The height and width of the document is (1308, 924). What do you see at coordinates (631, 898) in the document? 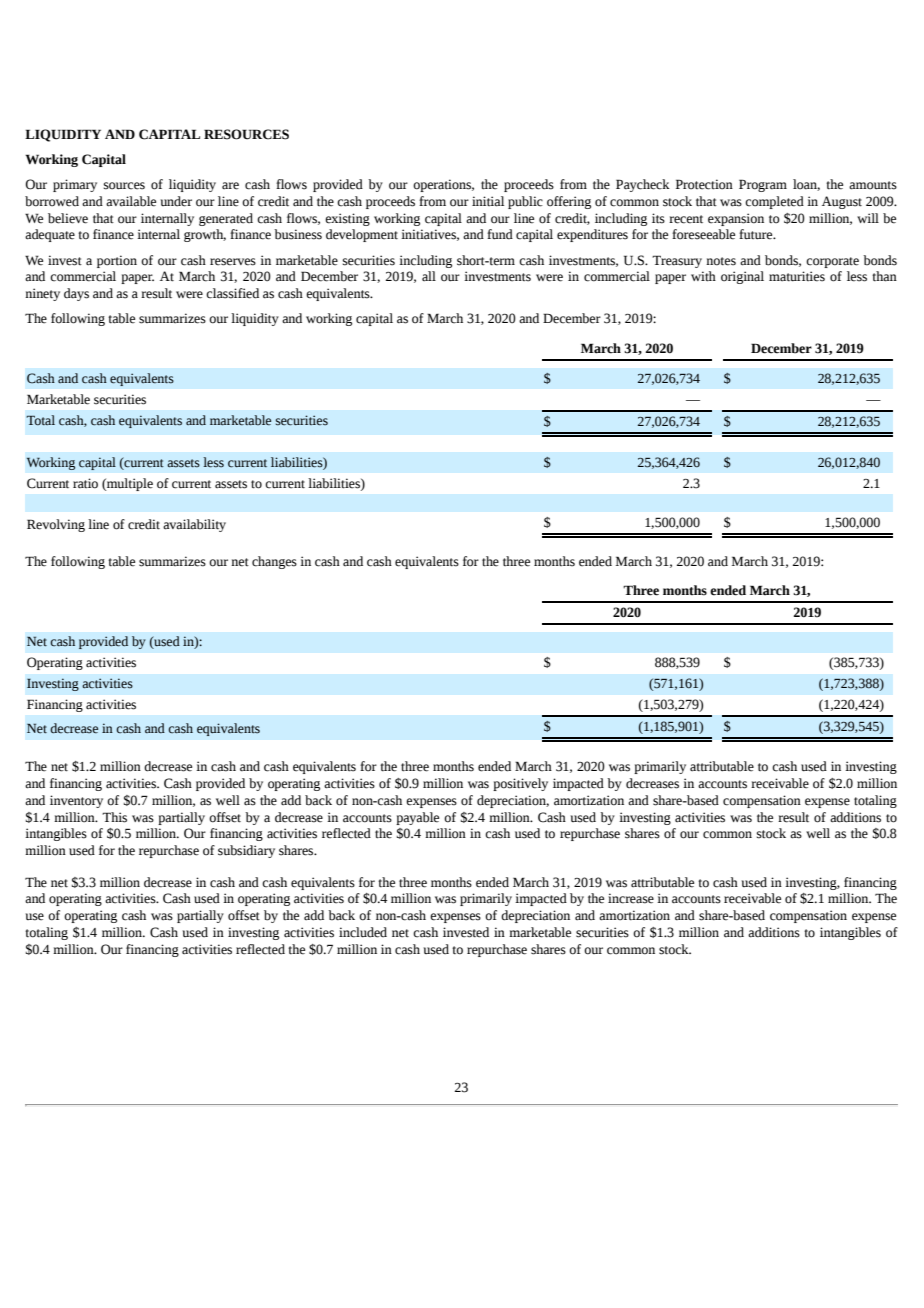
I see `increase` at bounding box center [631, 898].
